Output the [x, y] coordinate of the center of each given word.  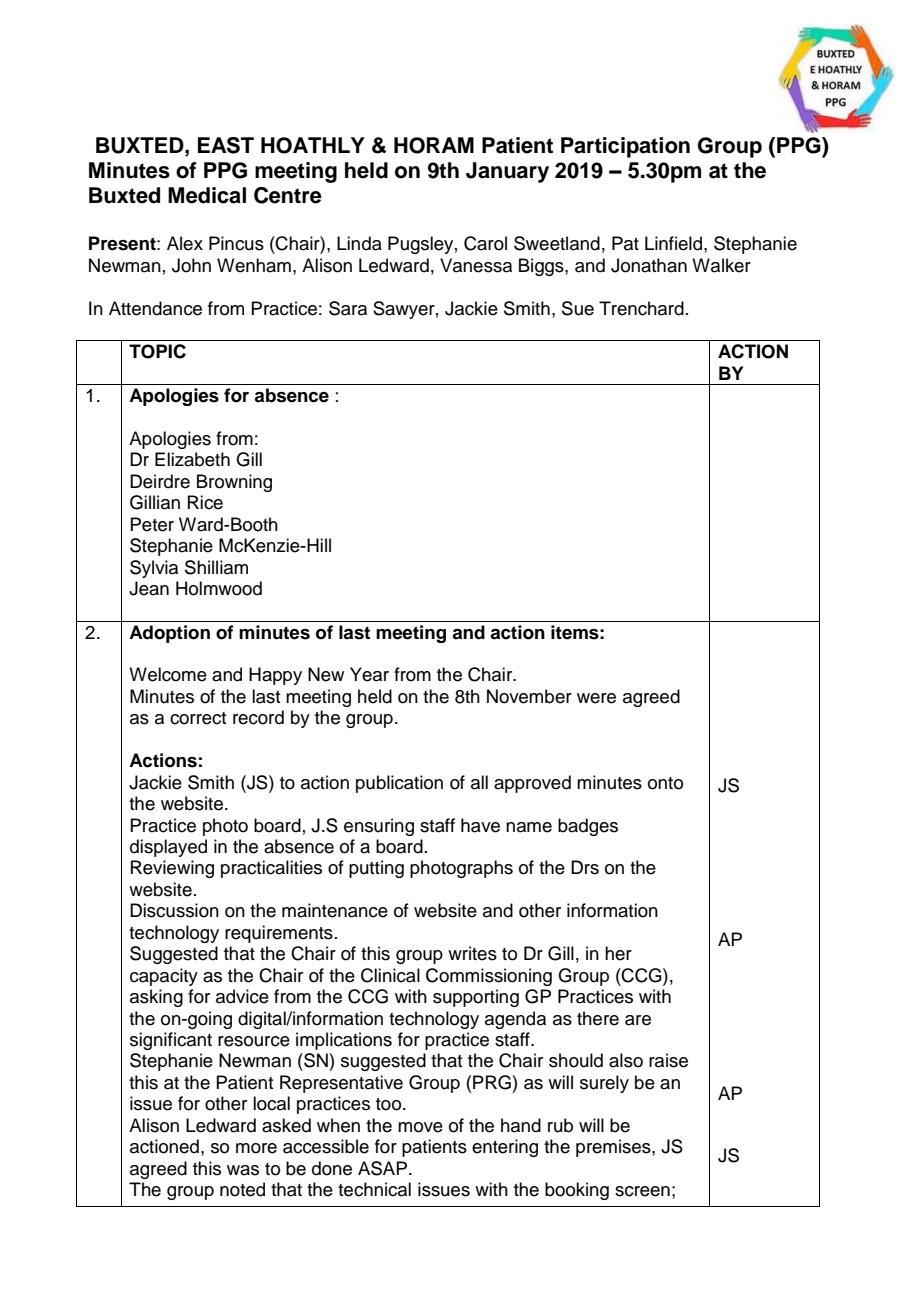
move [420, 1127]
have [480, 825]
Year [369, 674]
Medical [207, 195]
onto [665, 783]
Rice [205, 502]
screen [642, 1191]
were [596, 698]
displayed [168, 848]
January [507, 172]
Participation [625, 147]
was [243, 1170]
